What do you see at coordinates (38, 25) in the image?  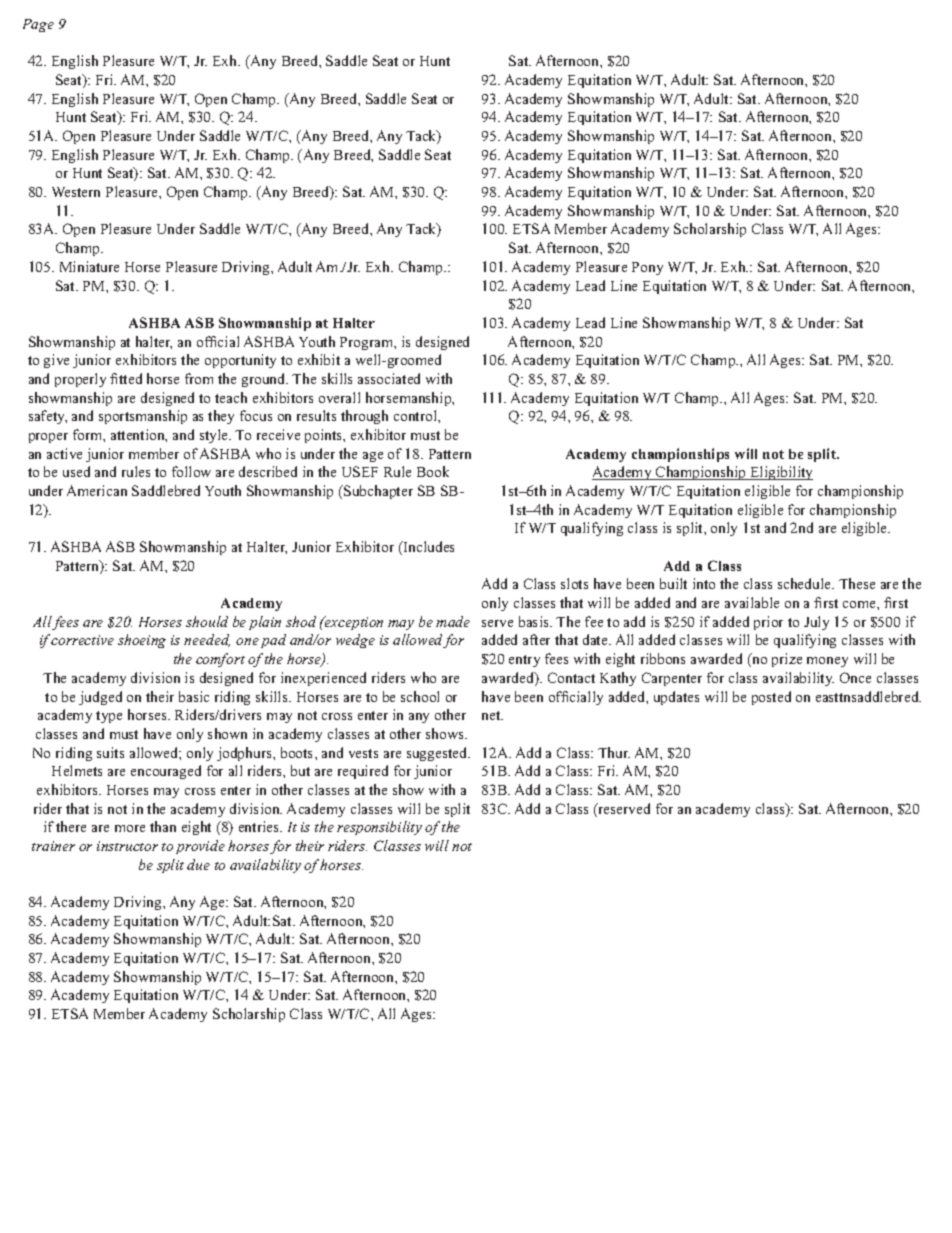 I see `Page` at bounding box center [38, 25].
